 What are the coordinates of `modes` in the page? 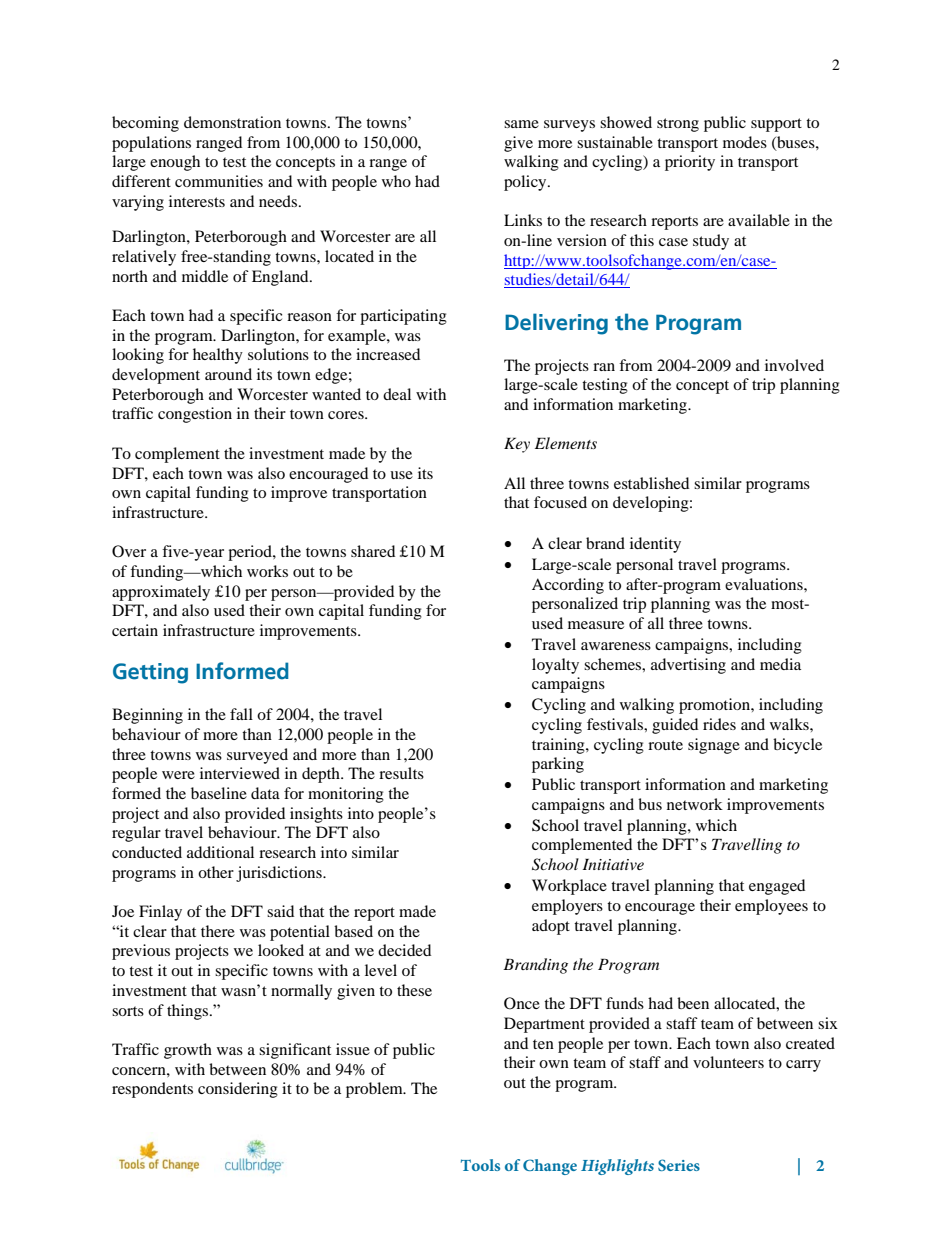 It's located at (745, 142).
